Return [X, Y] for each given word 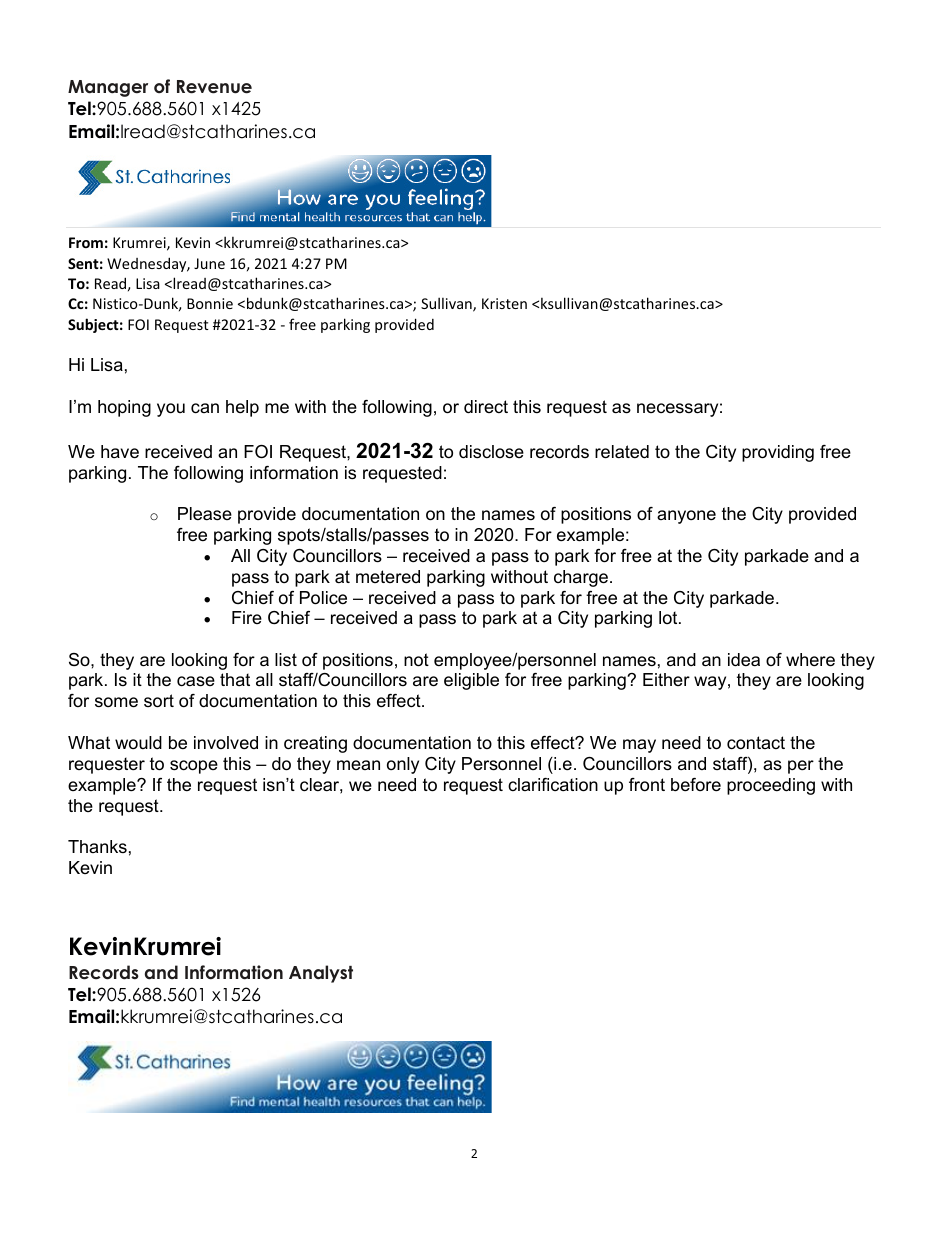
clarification [553, 785]
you [171, 410]
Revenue [214, 87]
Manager [108, 88]
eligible [471, 681]
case [196, 681]
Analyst [321, 974]
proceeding [771, 786]
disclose [491, 452]
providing [778, 453]
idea [744, 659]
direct [486, 406]
